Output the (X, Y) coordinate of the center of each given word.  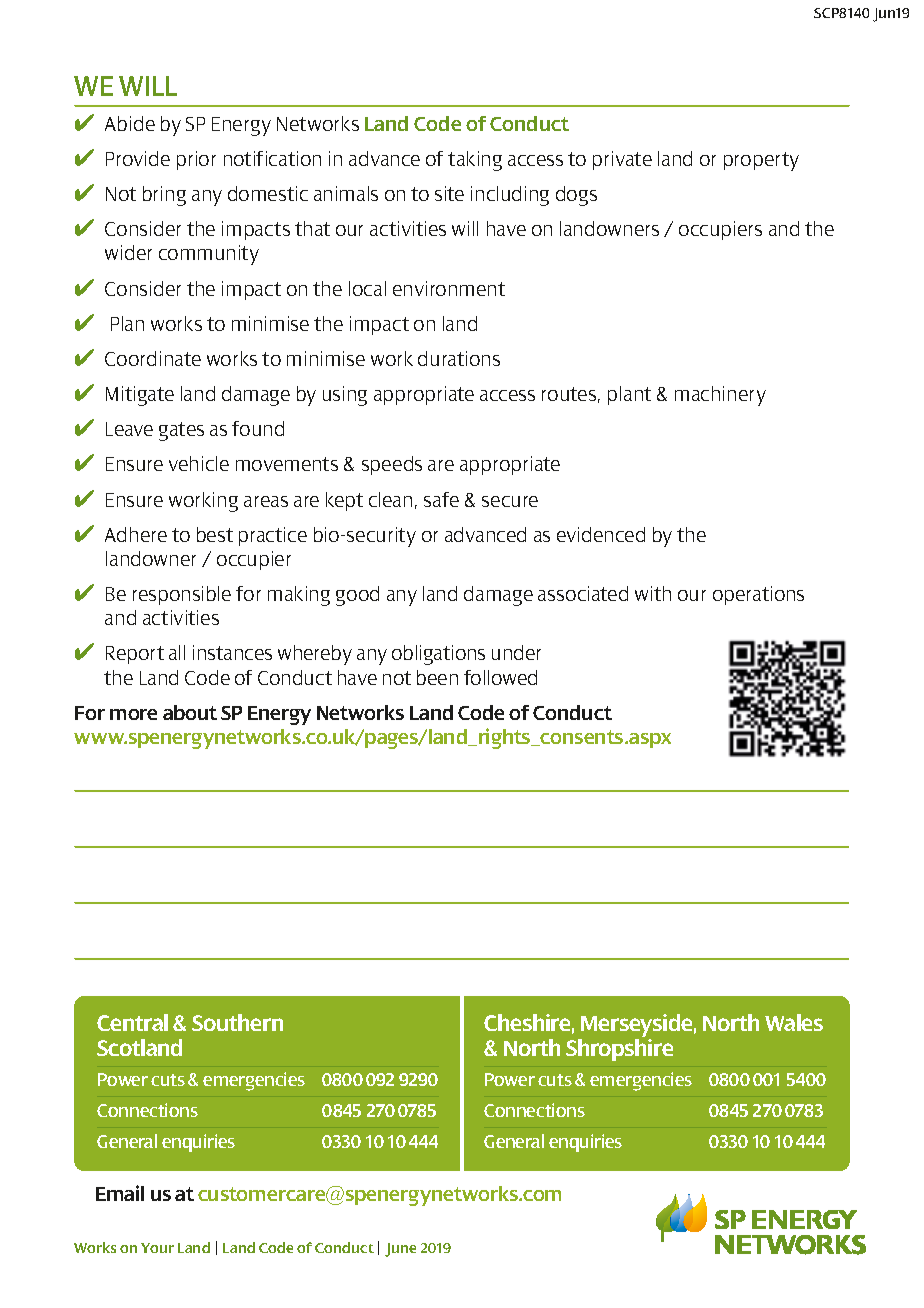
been (437, 677)
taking (475, 161)
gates (181, 431)
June (400, 1250)
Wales (794, 1022)
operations (758, 595)
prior (196, 160)
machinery (720, 396)
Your (157, 1248)
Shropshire (619, 1048)
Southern (237, 1022)
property (761, 161)
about (190, 712)
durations (459, 358)
